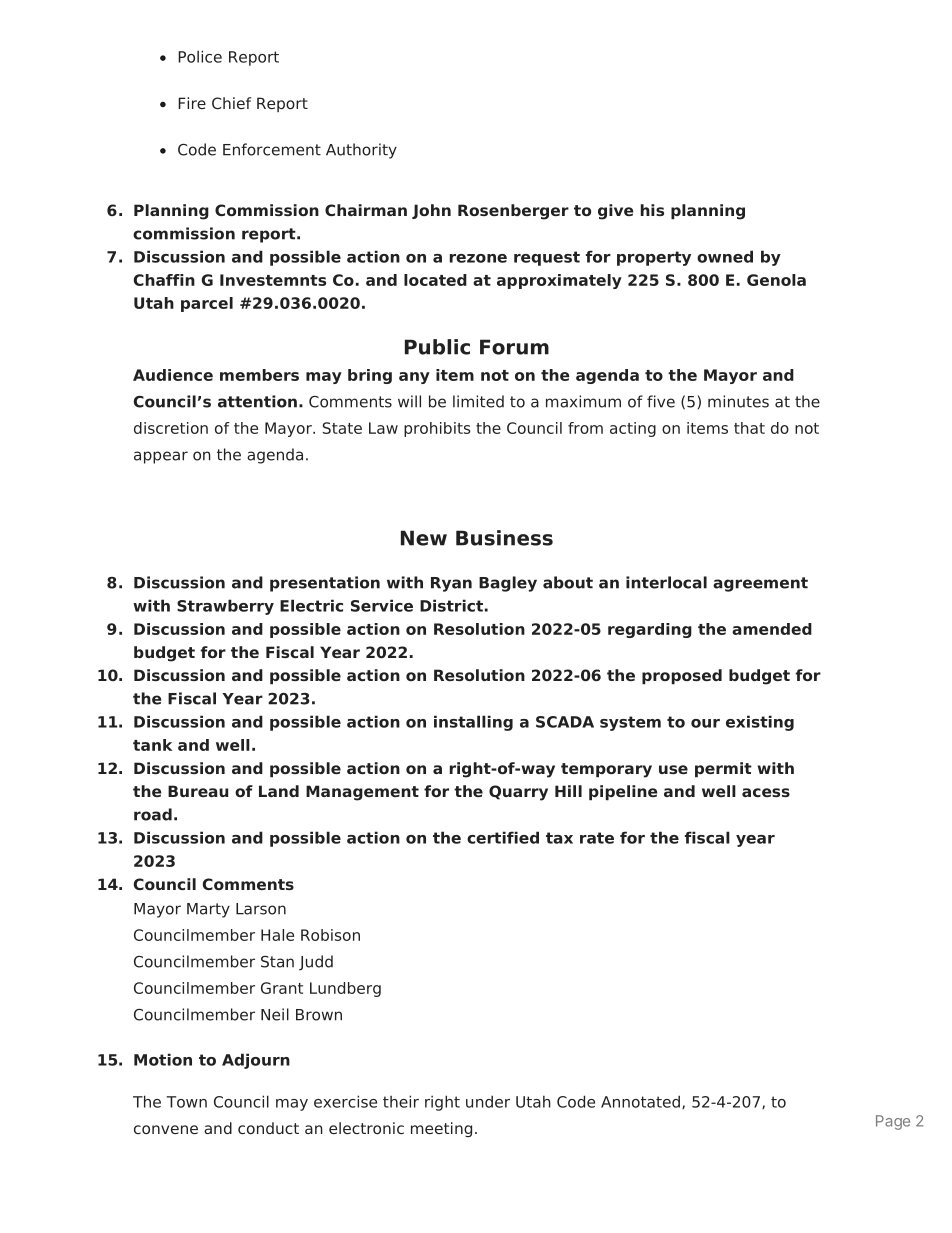  I want to click on under, so click(488, 1101).
